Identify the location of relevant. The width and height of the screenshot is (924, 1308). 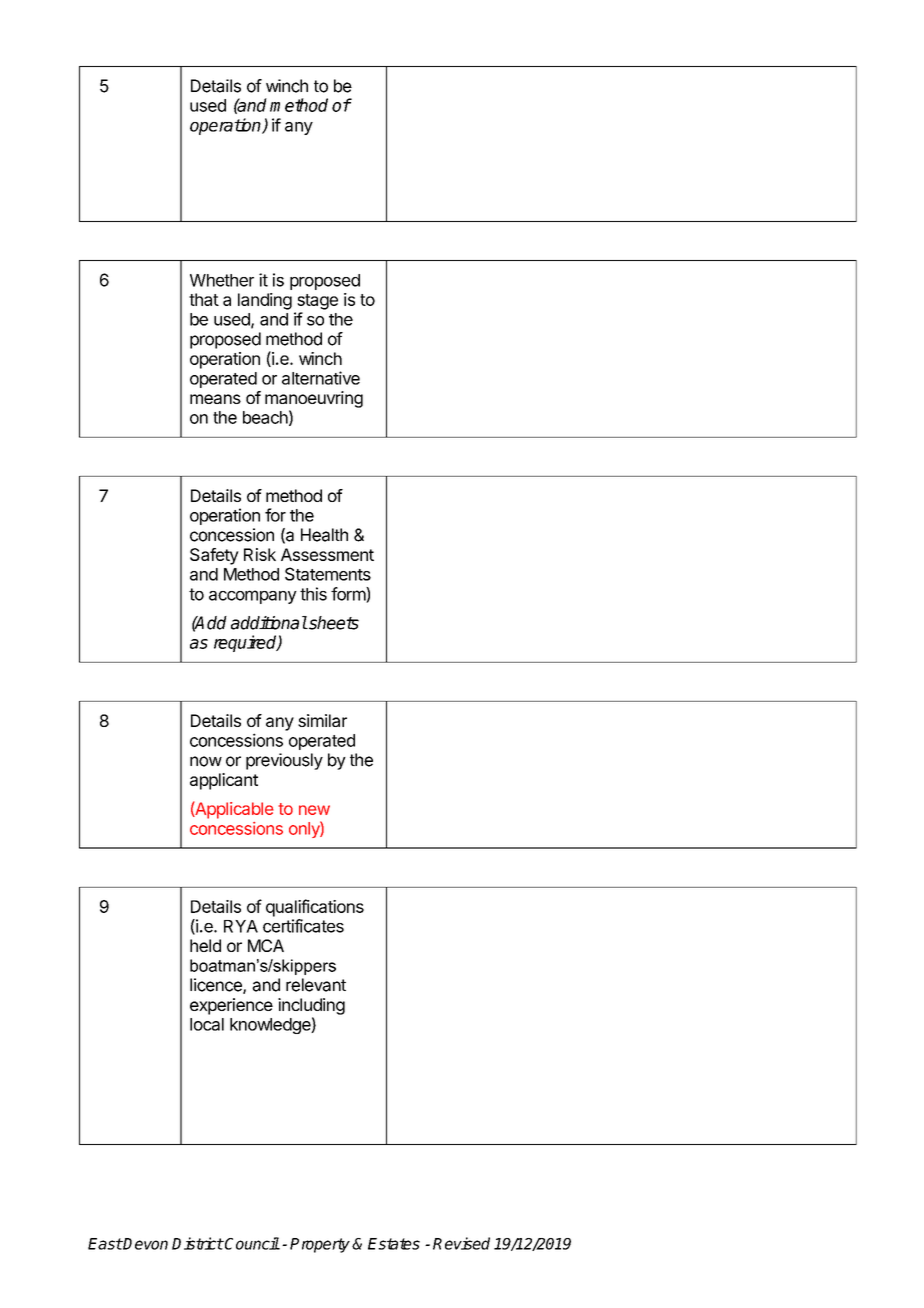
(316, 985).
